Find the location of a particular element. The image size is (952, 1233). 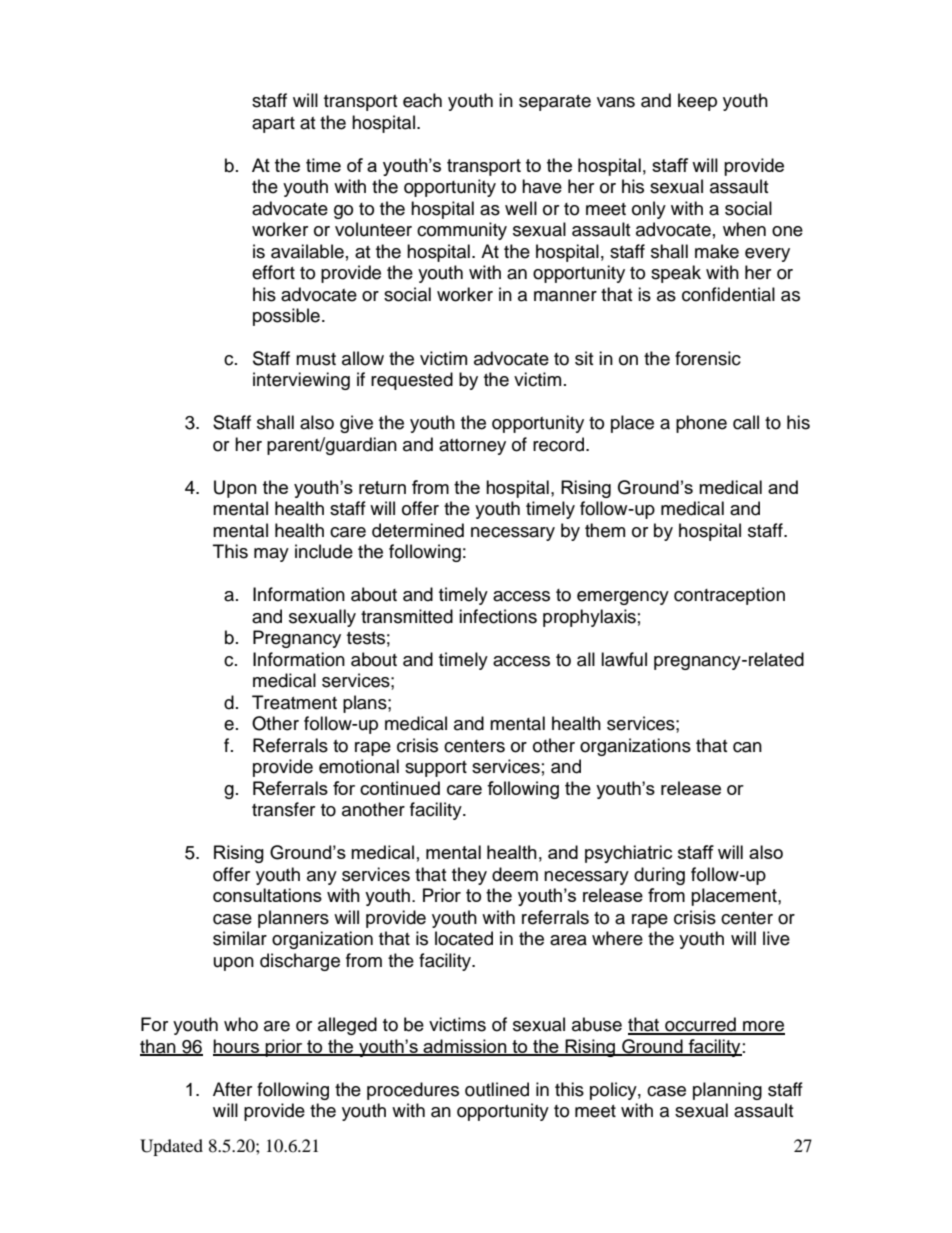

interviewing is located at coordinates (301, 381).
